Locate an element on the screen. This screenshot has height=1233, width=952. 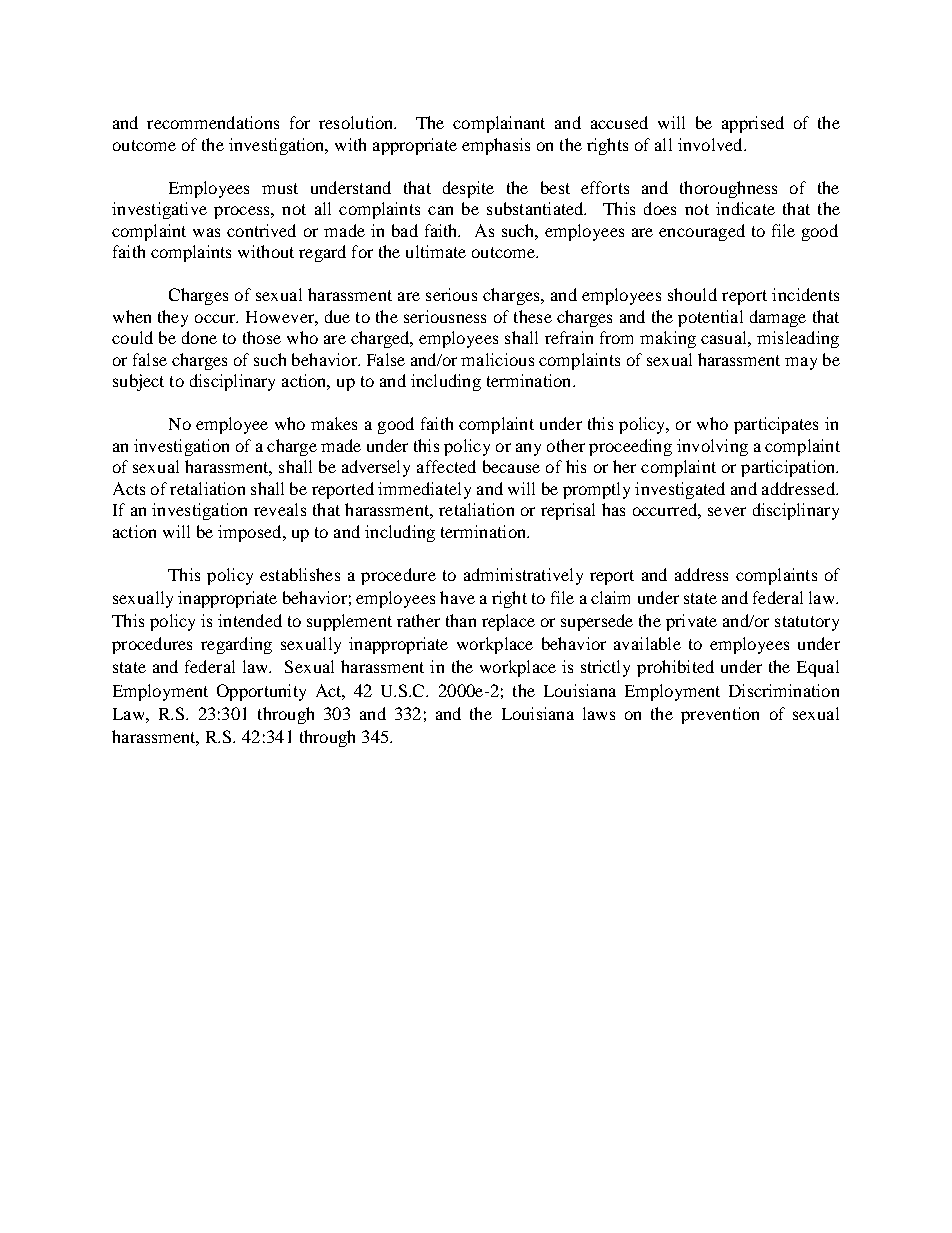
laws is located at coordinates (599, 713).
